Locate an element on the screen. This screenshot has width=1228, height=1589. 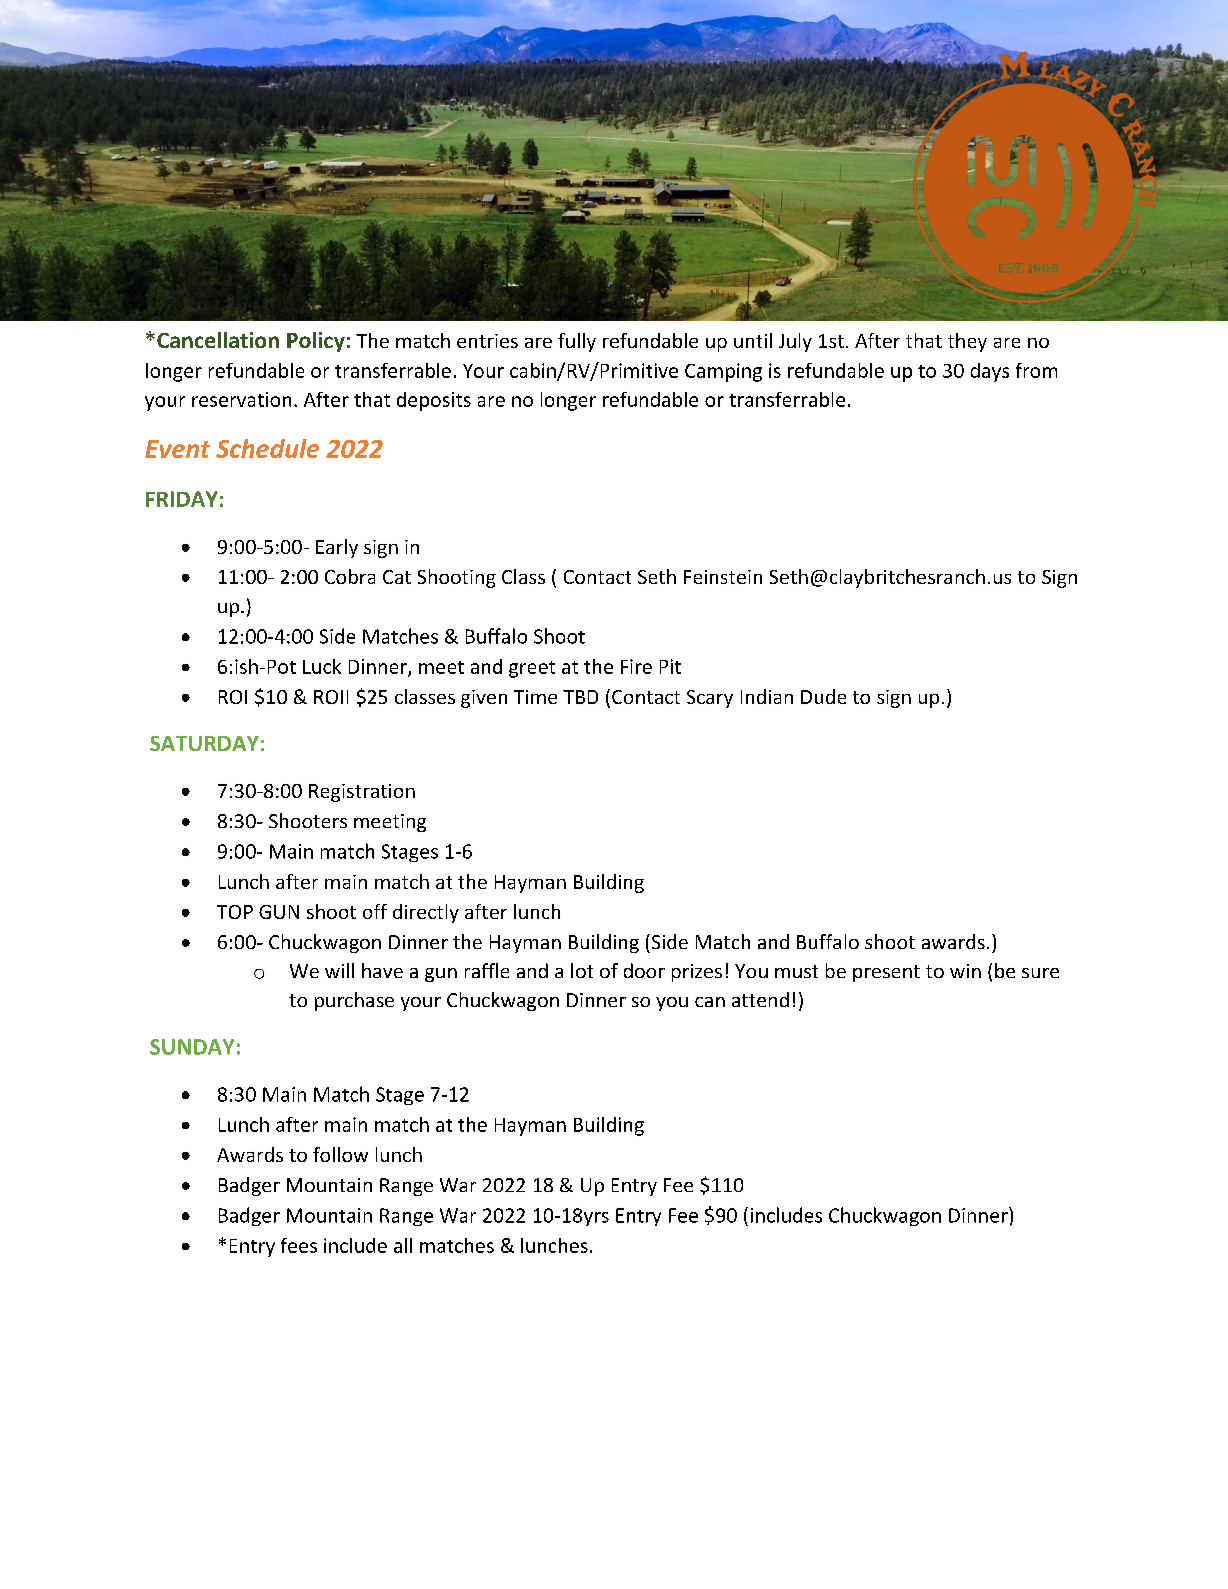
days is located at coordinates (990, 372).
